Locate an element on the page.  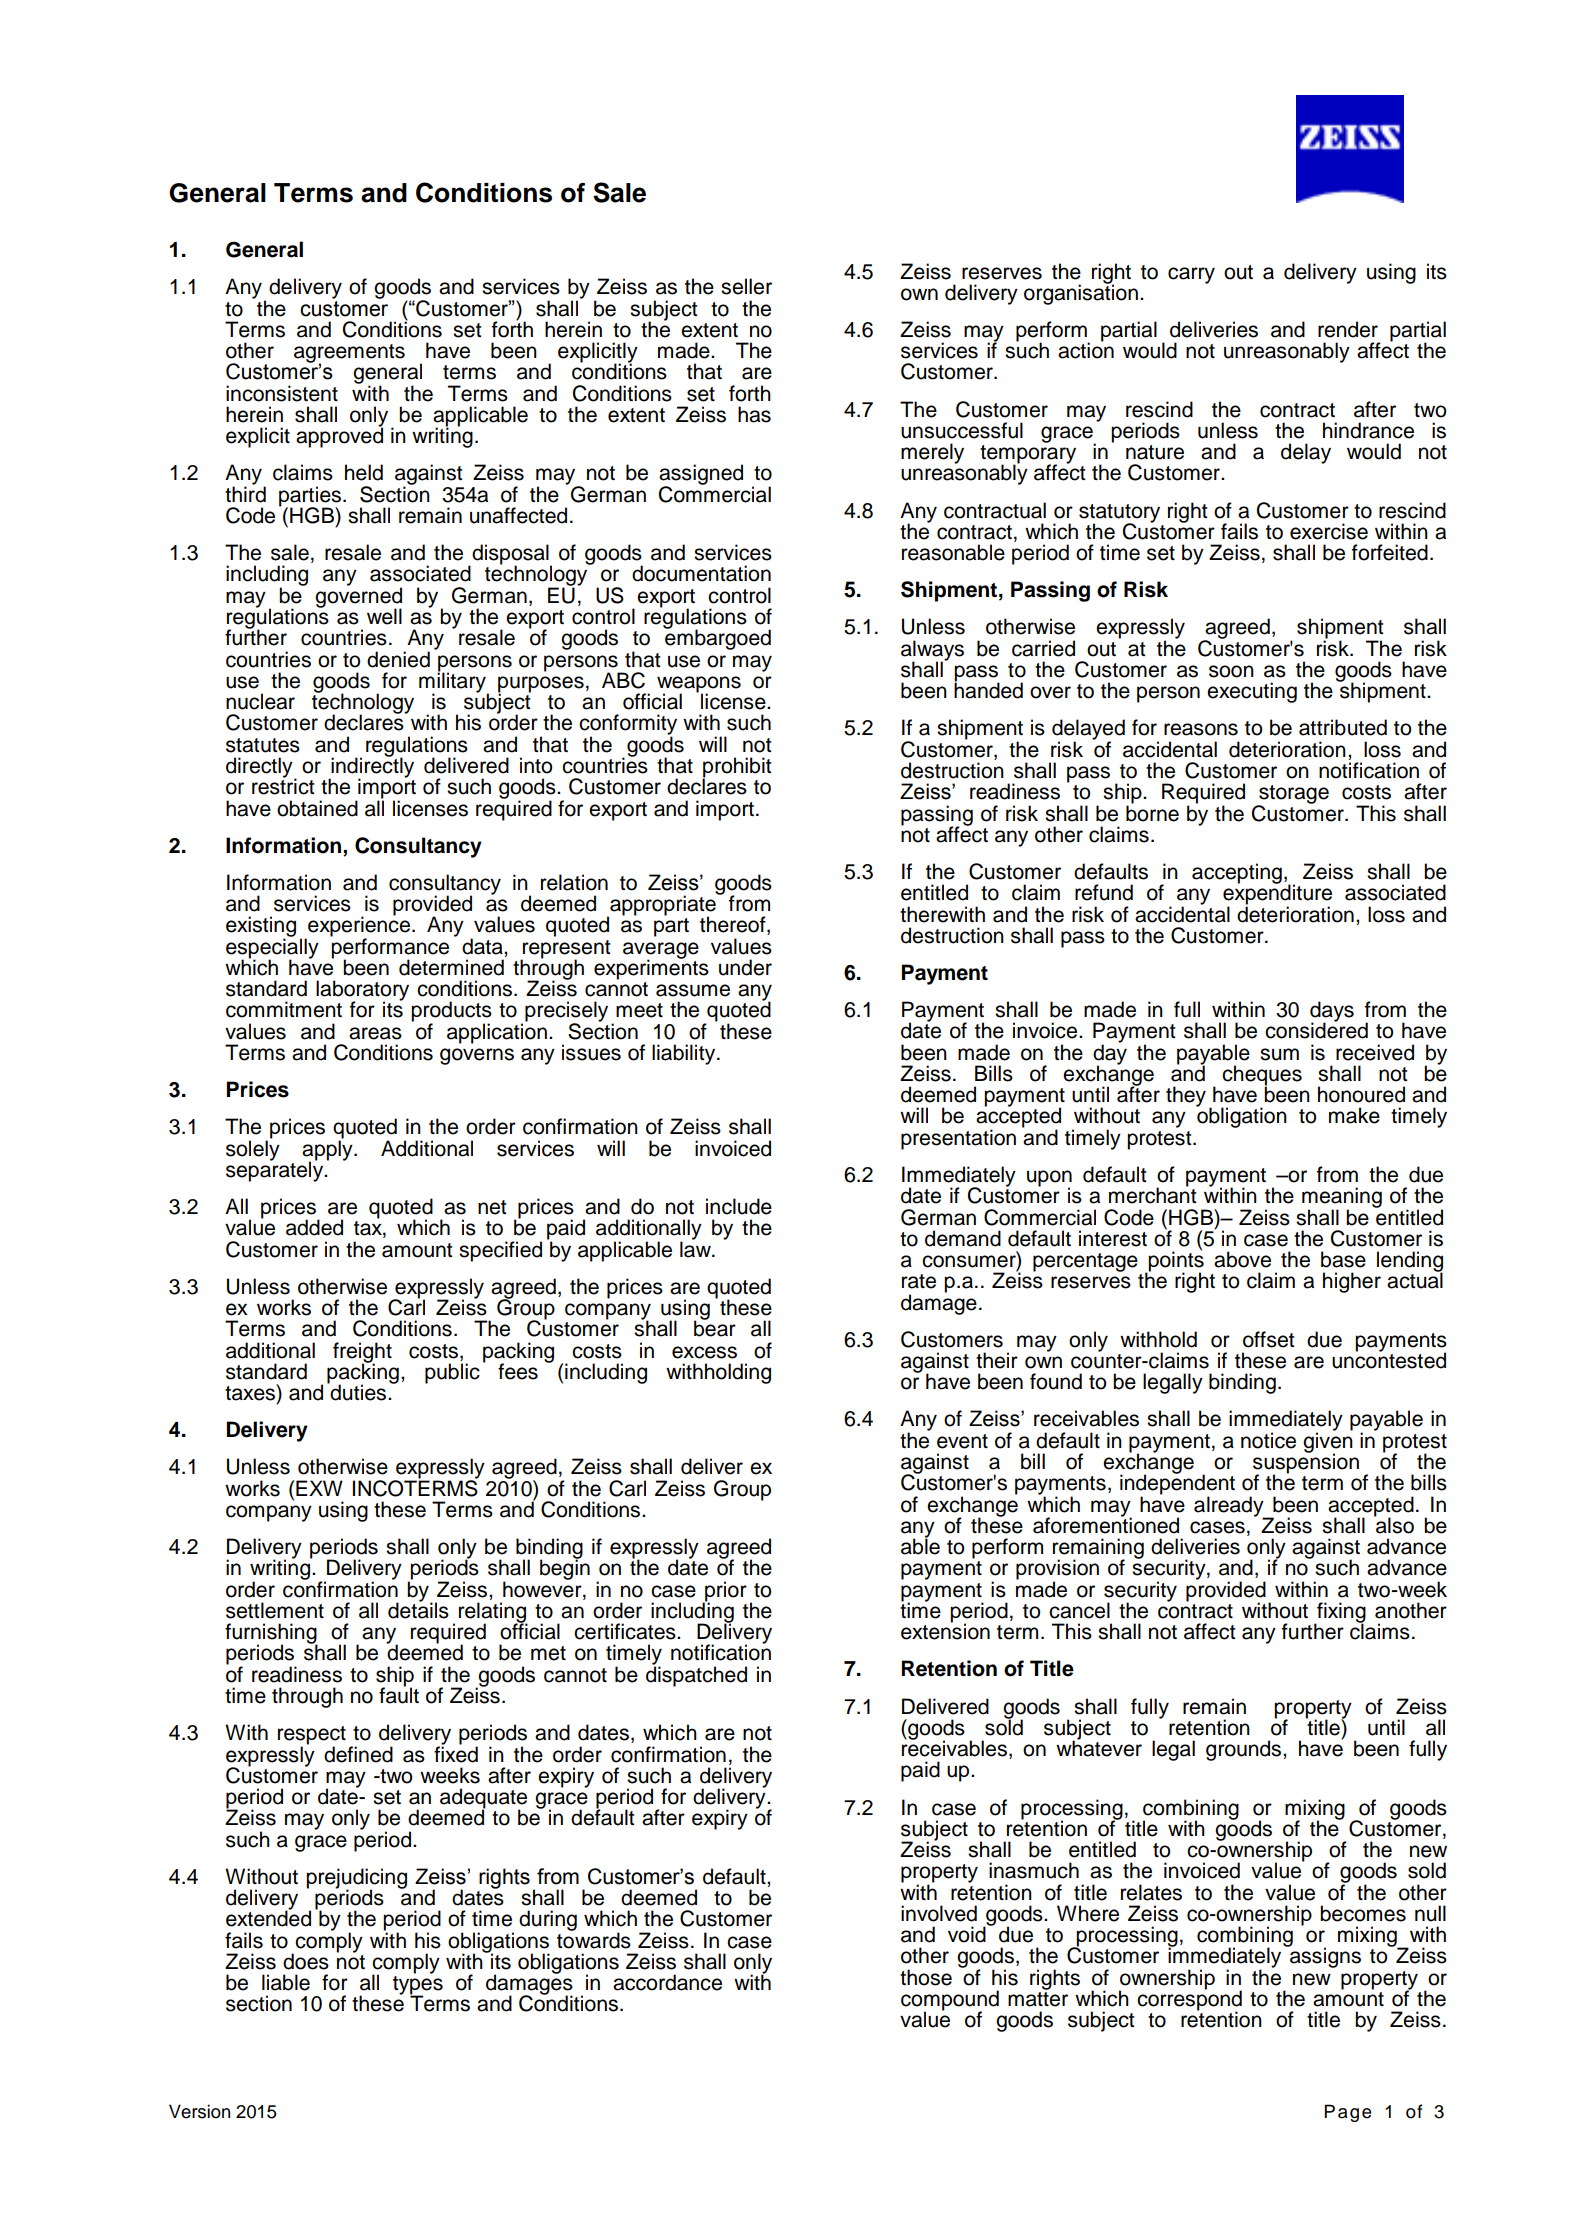
storage is located at coordinates (1293, 795).
